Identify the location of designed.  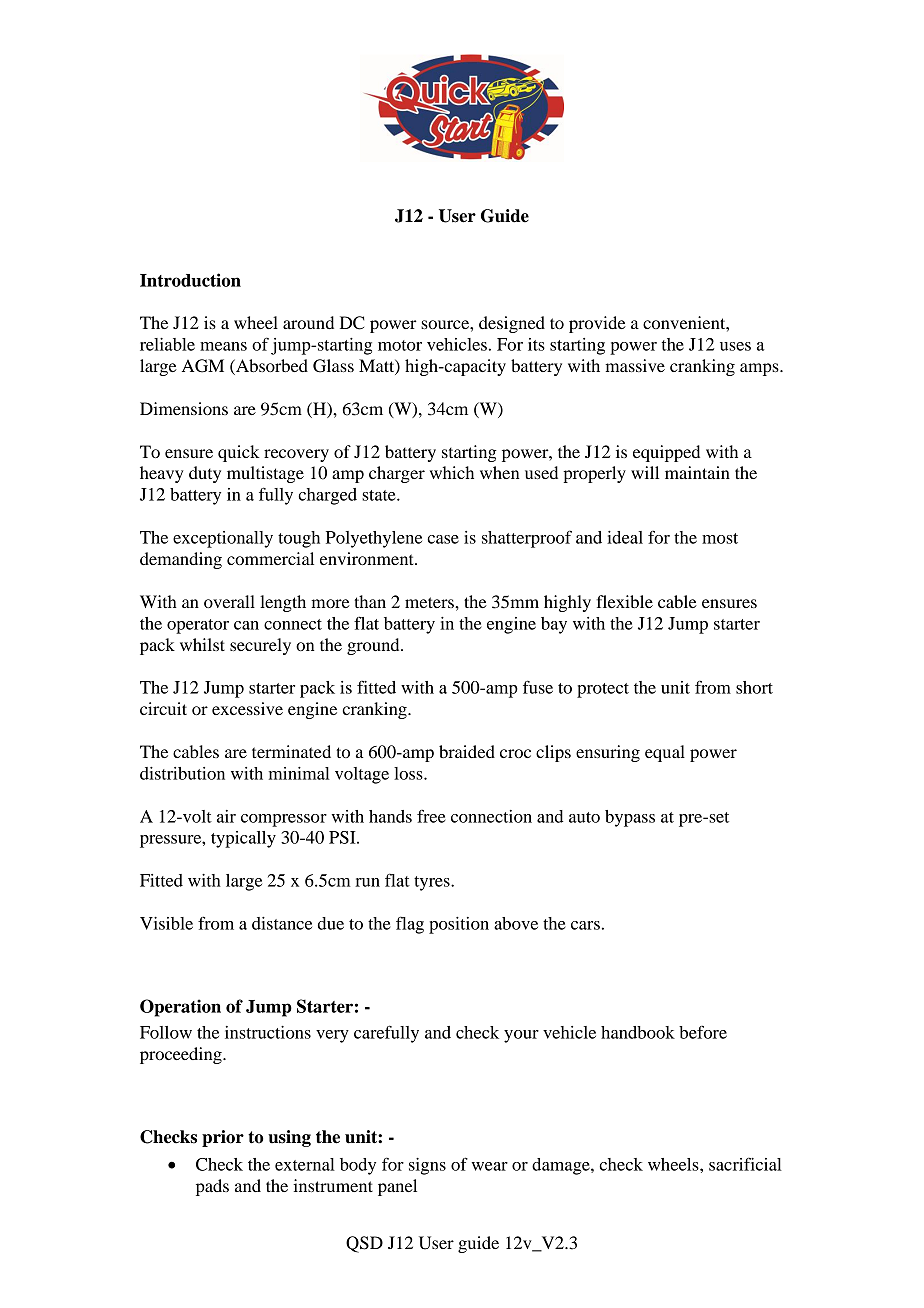
(512, 324).
